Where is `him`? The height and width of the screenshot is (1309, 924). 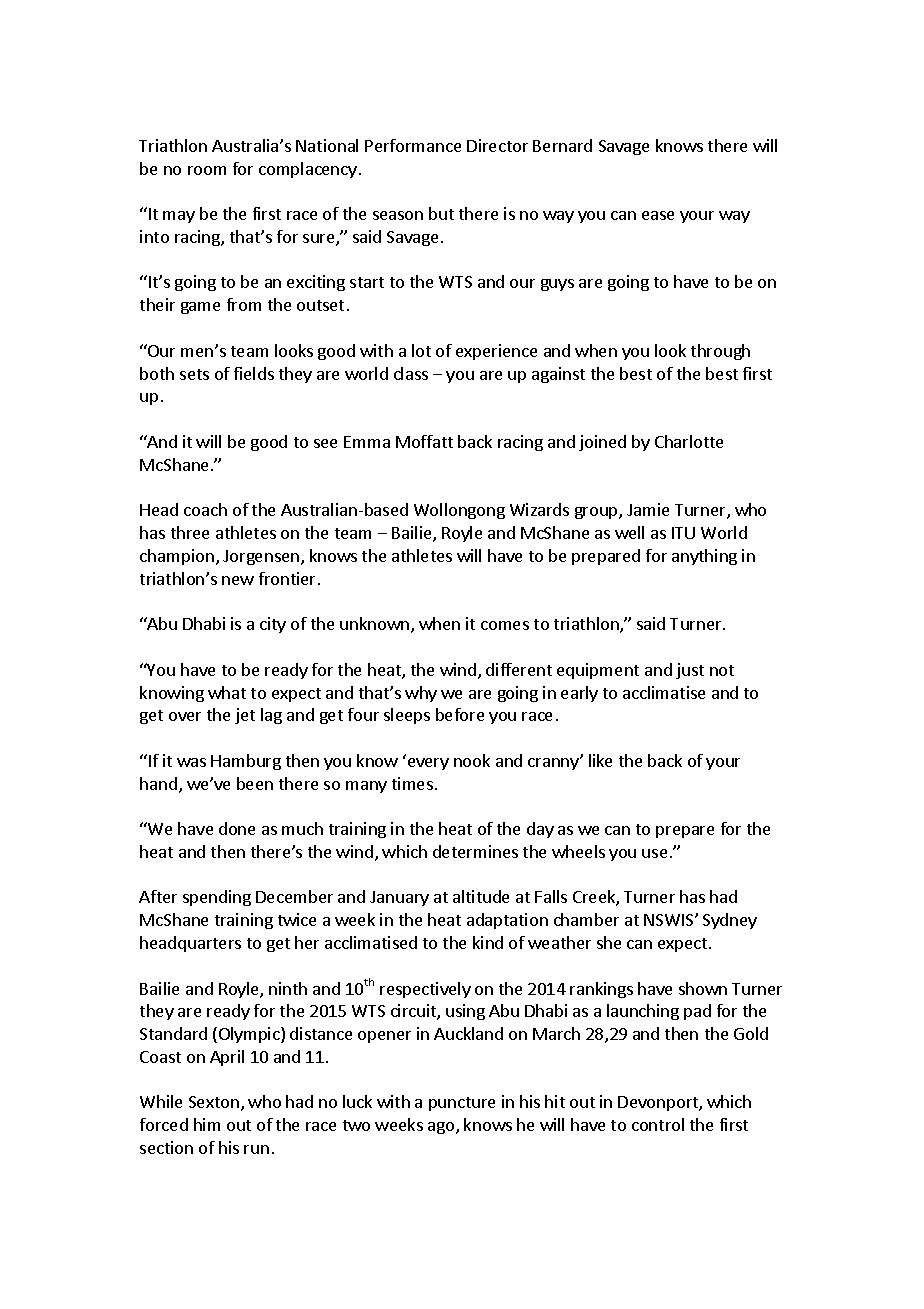 him is located at coordinates (207, 1124).
